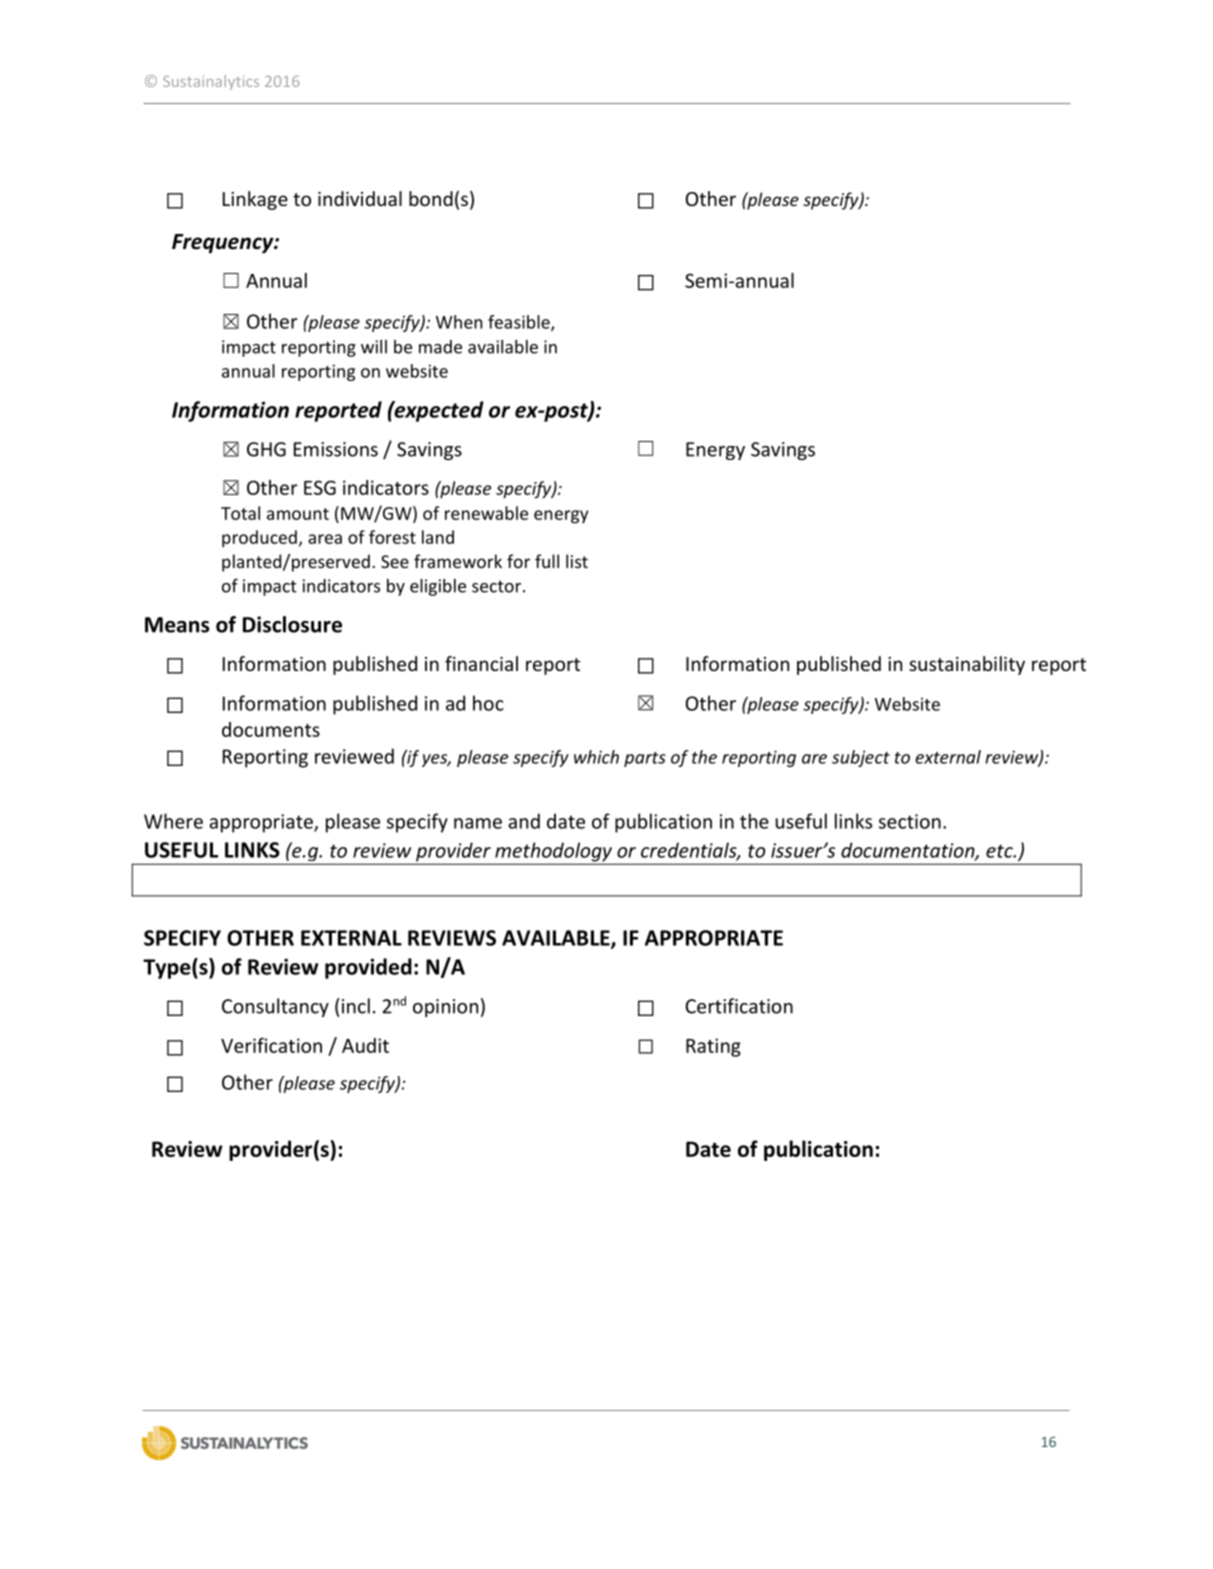 The width and height of the screenshot is (1213, 1569). Describe the element at coordinates (577, 561) in the screenshot. I see `list` at that location.
